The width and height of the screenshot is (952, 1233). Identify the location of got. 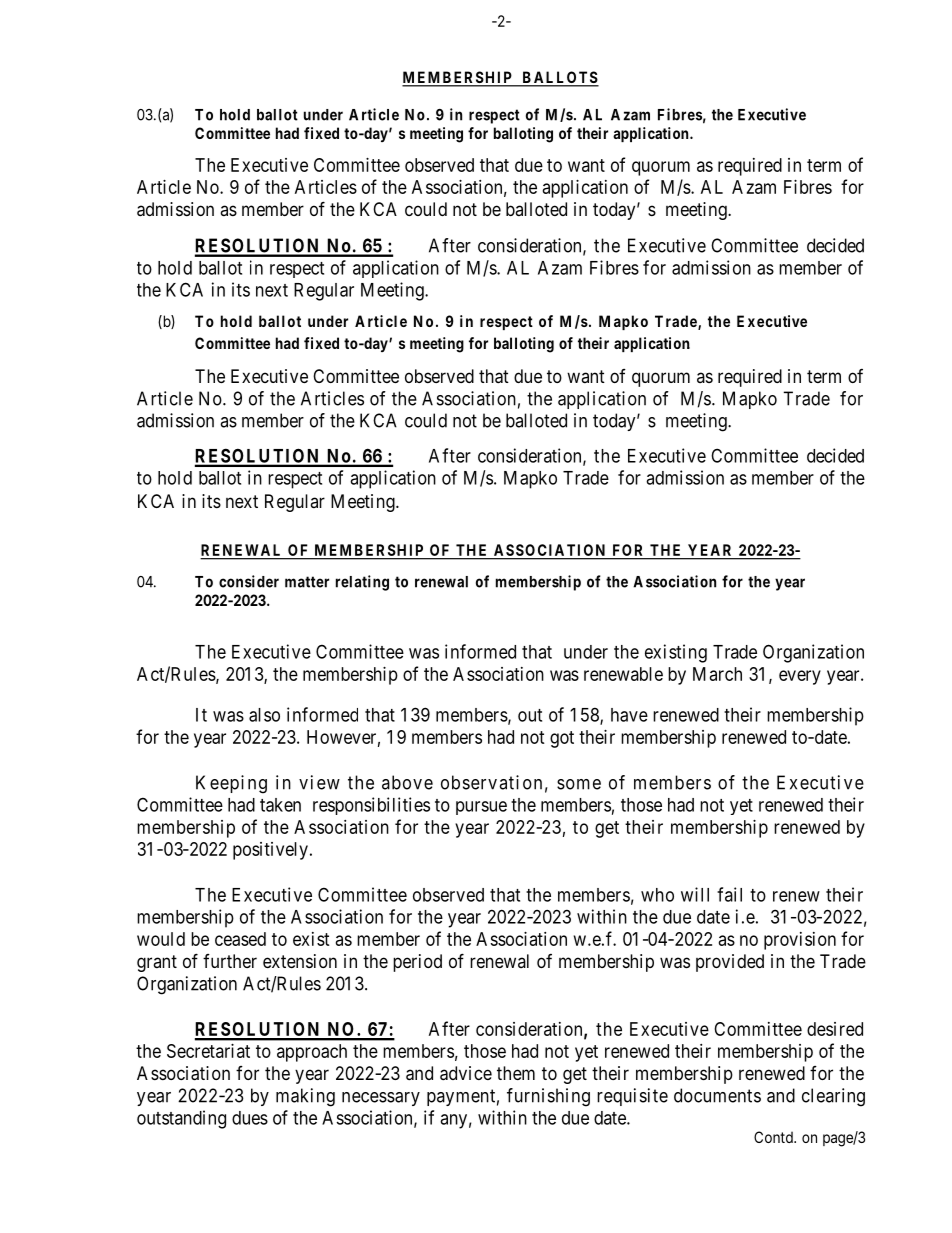
(562, 739).
